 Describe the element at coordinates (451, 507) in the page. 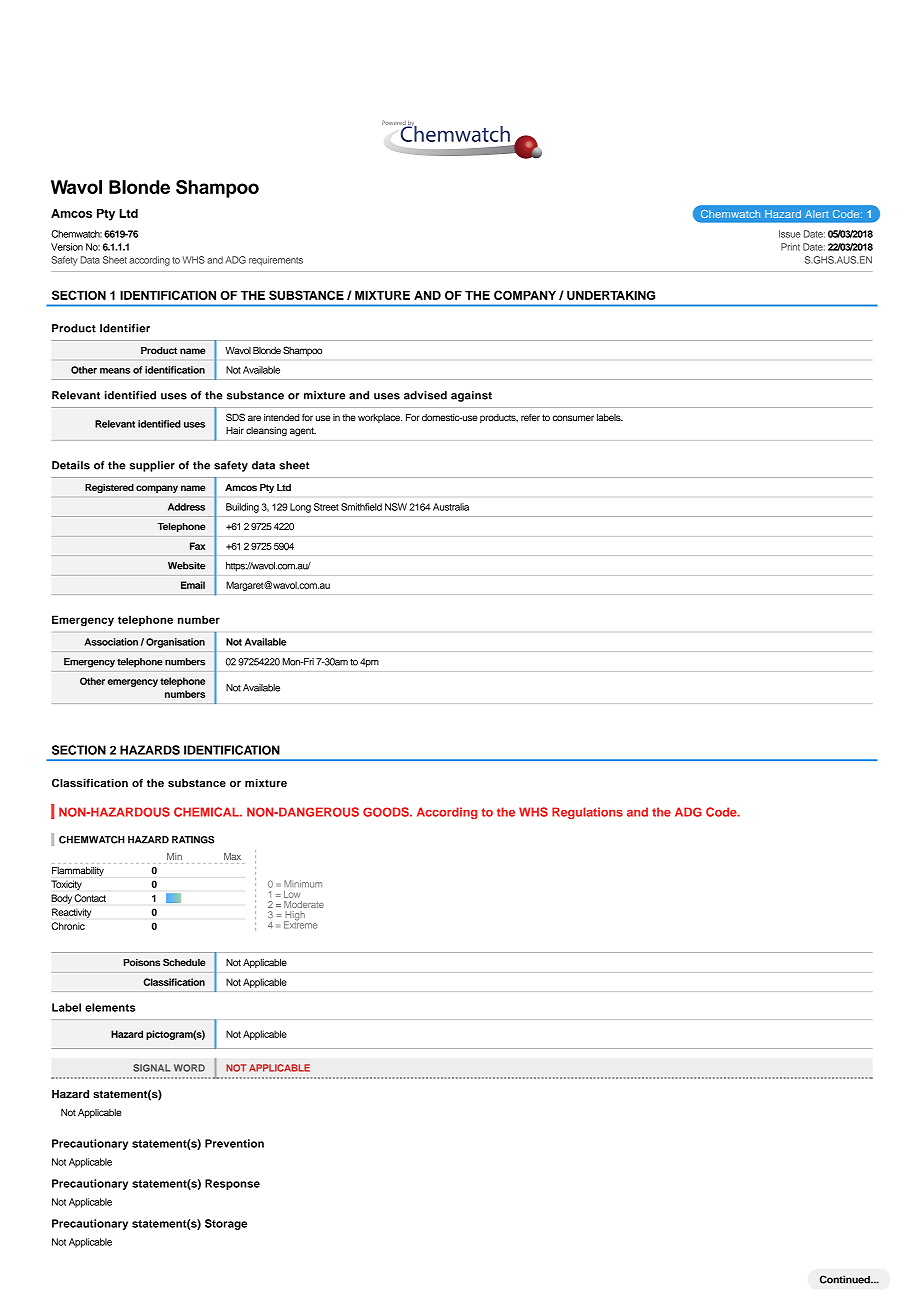

I see `Australia` at that location.
